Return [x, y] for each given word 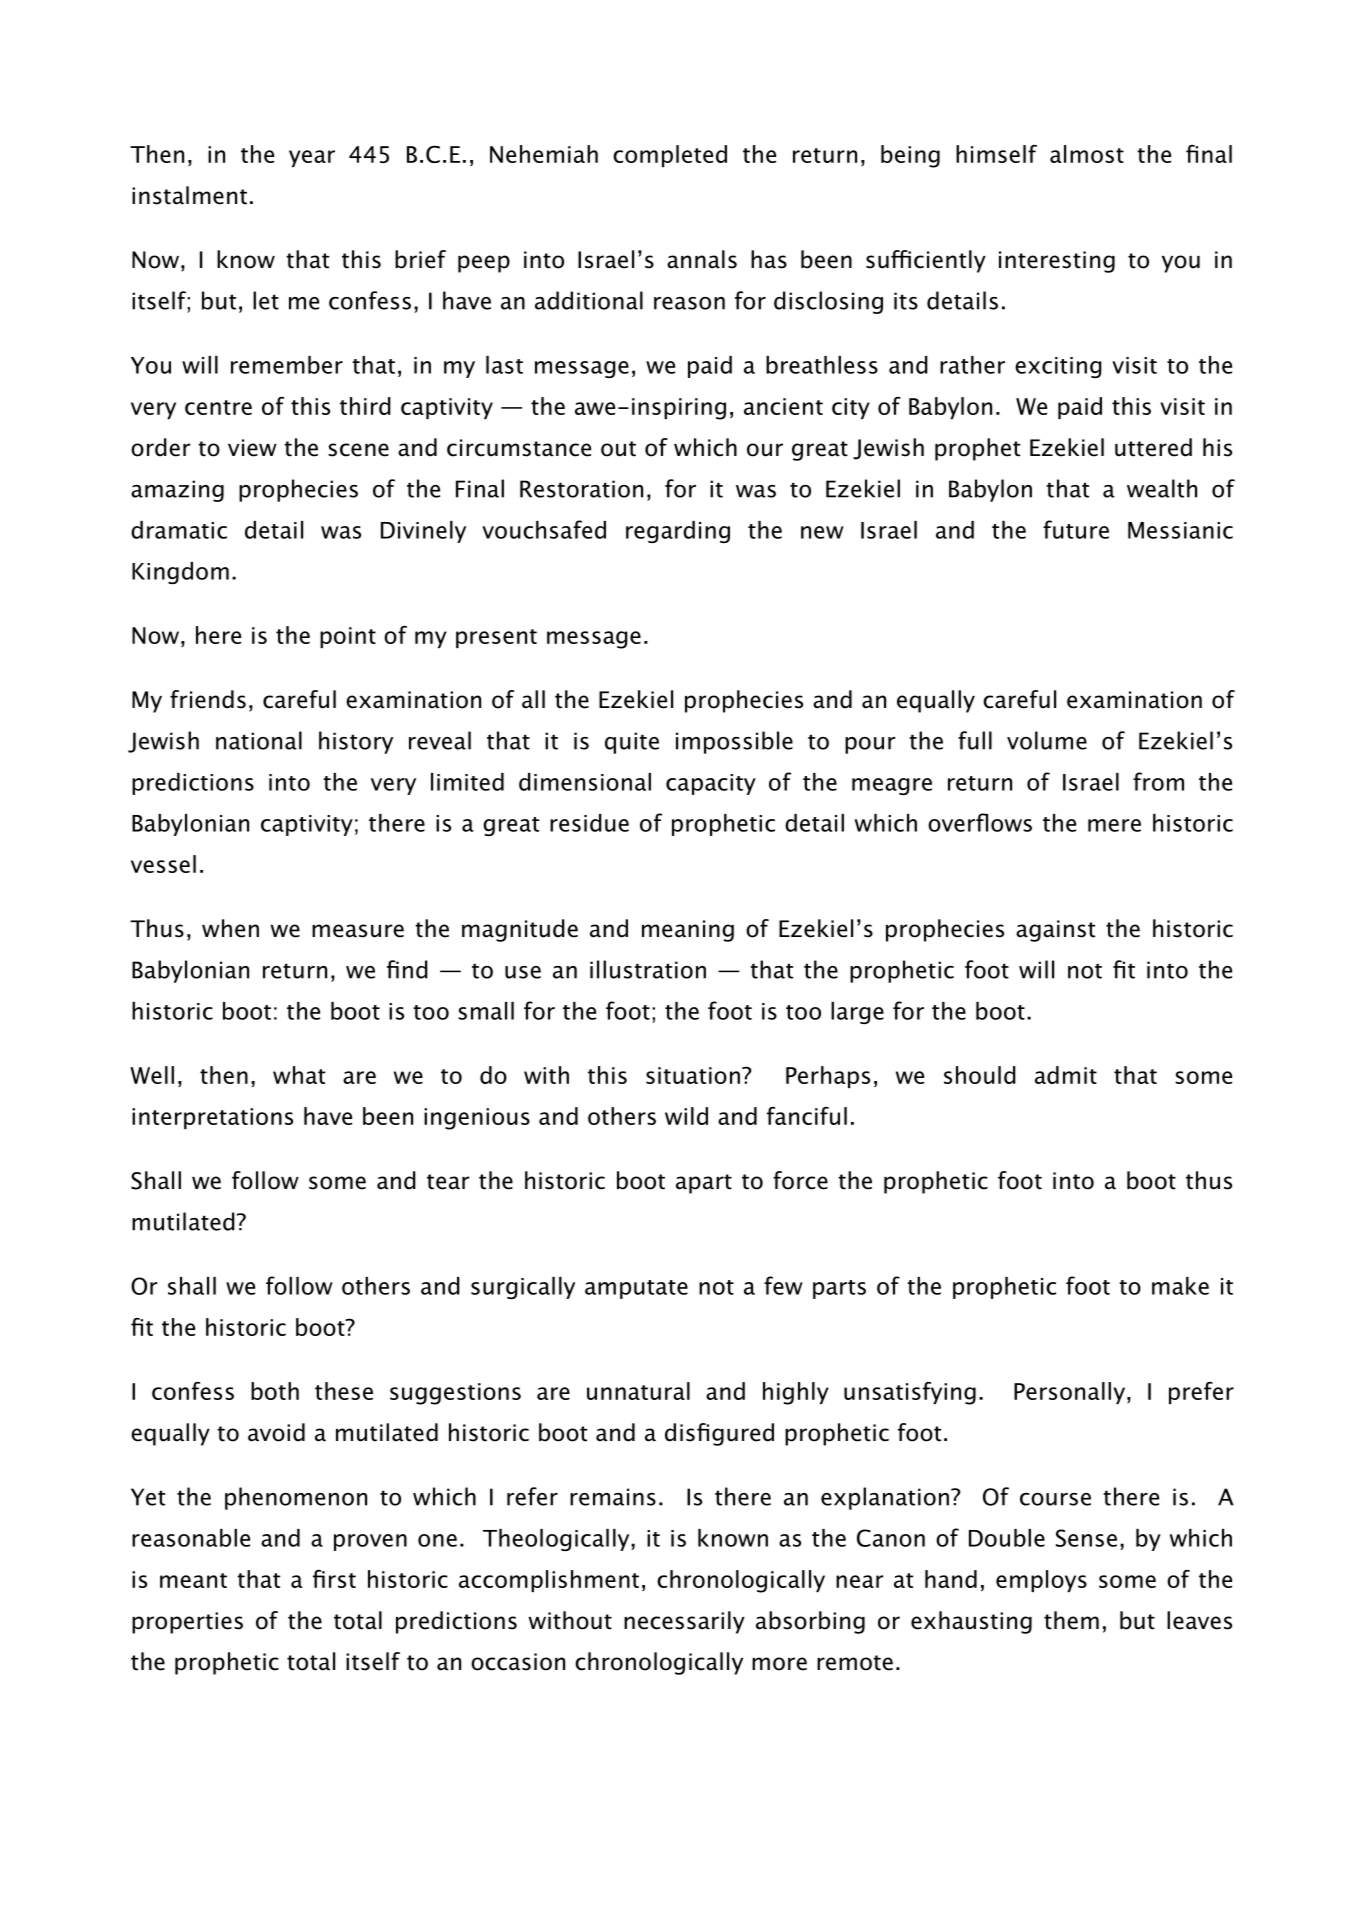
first [334, 1579]
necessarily [684, 1622]
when [230, 928]
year [312, 158]
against [1055, 931]
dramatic [179, 530]
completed [670, 156]
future [1076, 529]
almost [1087, 154]
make [1180, 1286]
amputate [636, 1289]
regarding [678, 532]
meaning [688, 931]
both [275, 1391]
